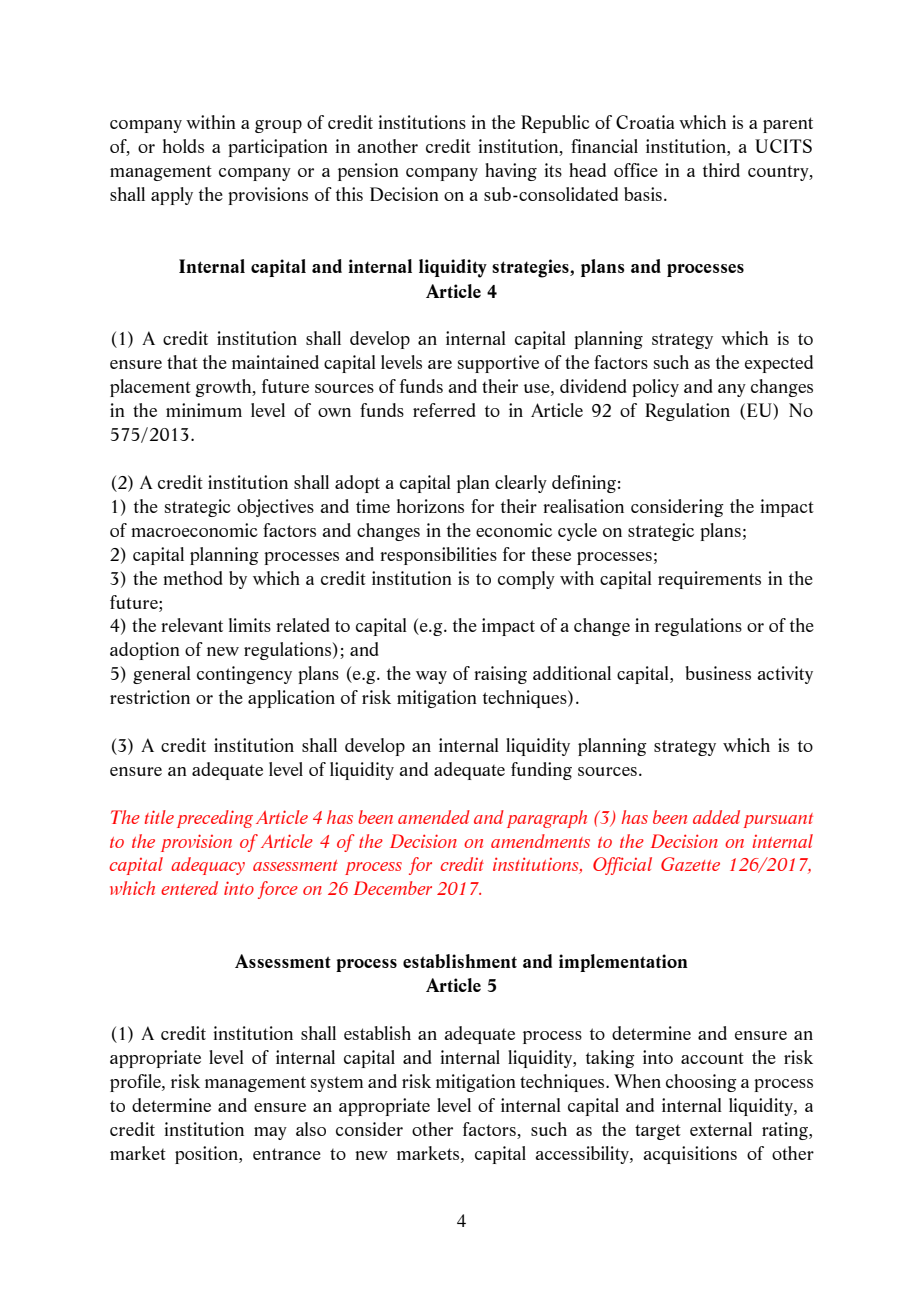 The image size is (924, 1308). I want to click on holds, so click(183, 146).
